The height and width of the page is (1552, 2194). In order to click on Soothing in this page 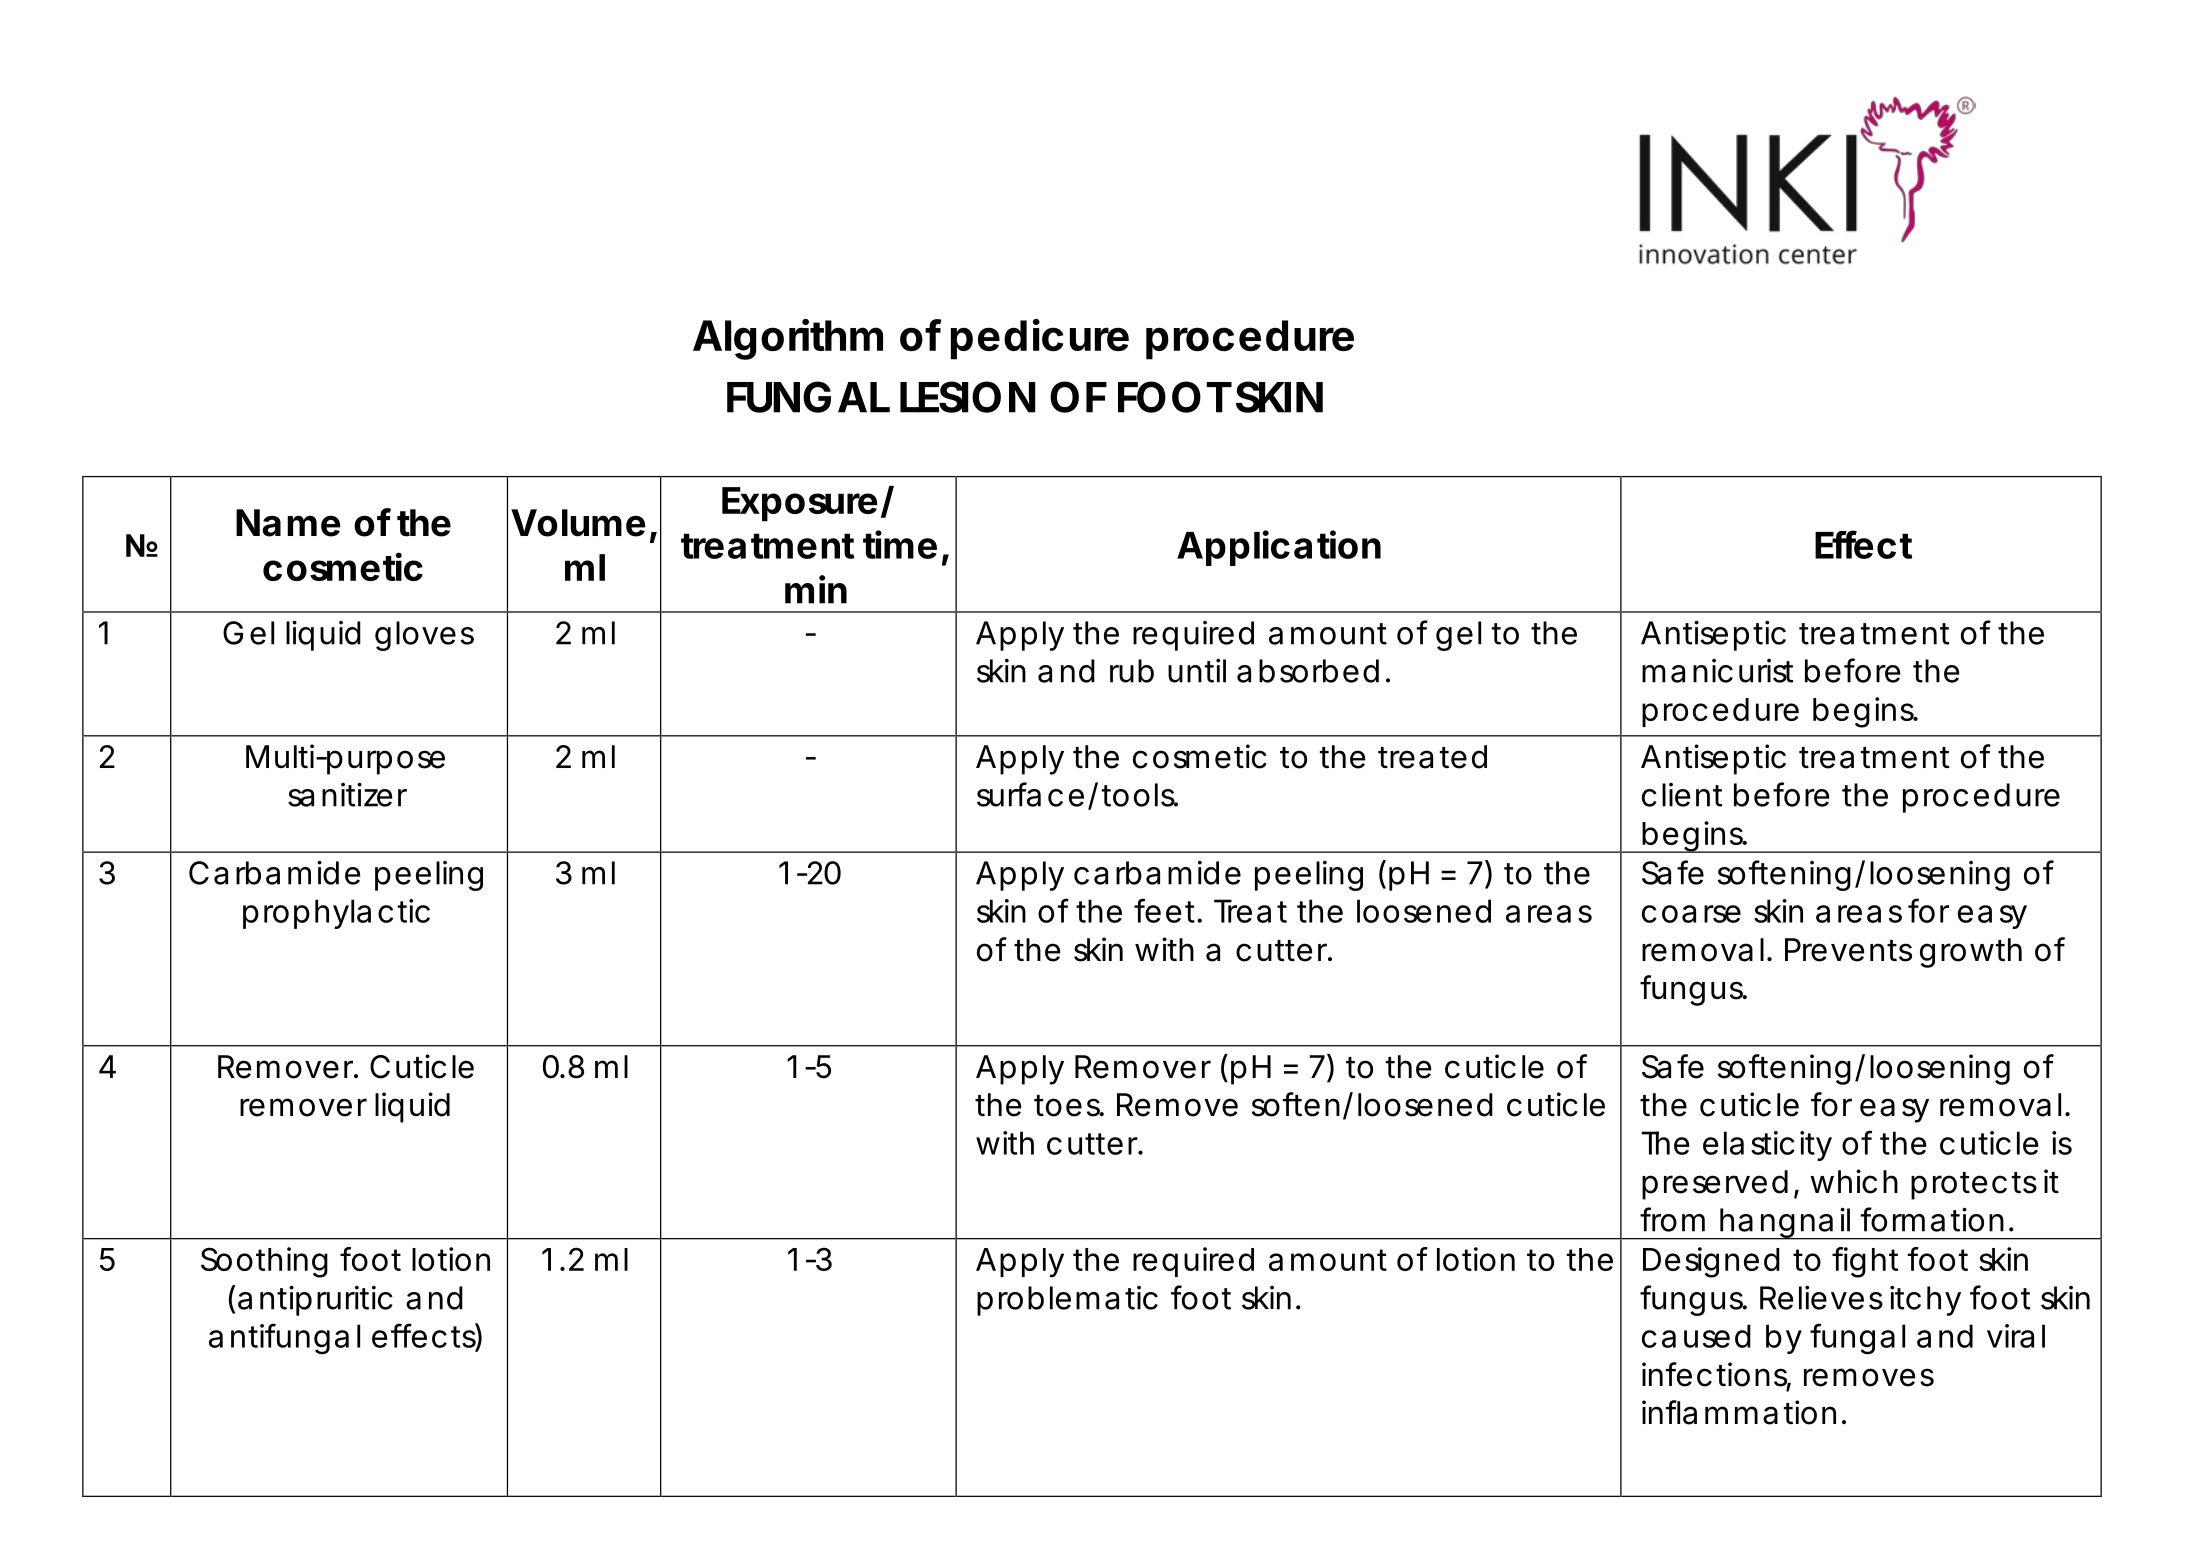, I will do `click(264, 1262)`.
